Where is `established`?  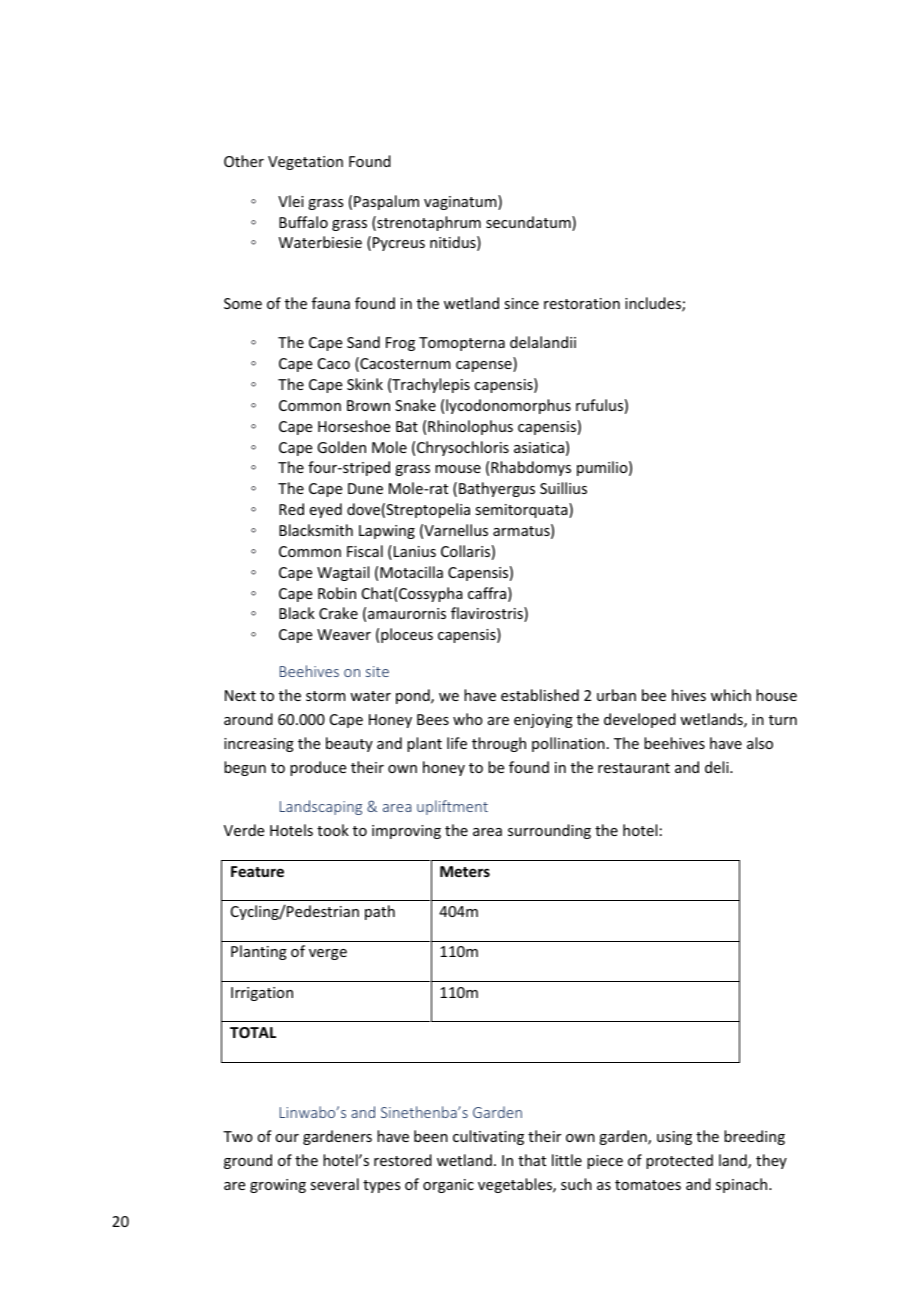
established is located at coordinates (540, 695).
